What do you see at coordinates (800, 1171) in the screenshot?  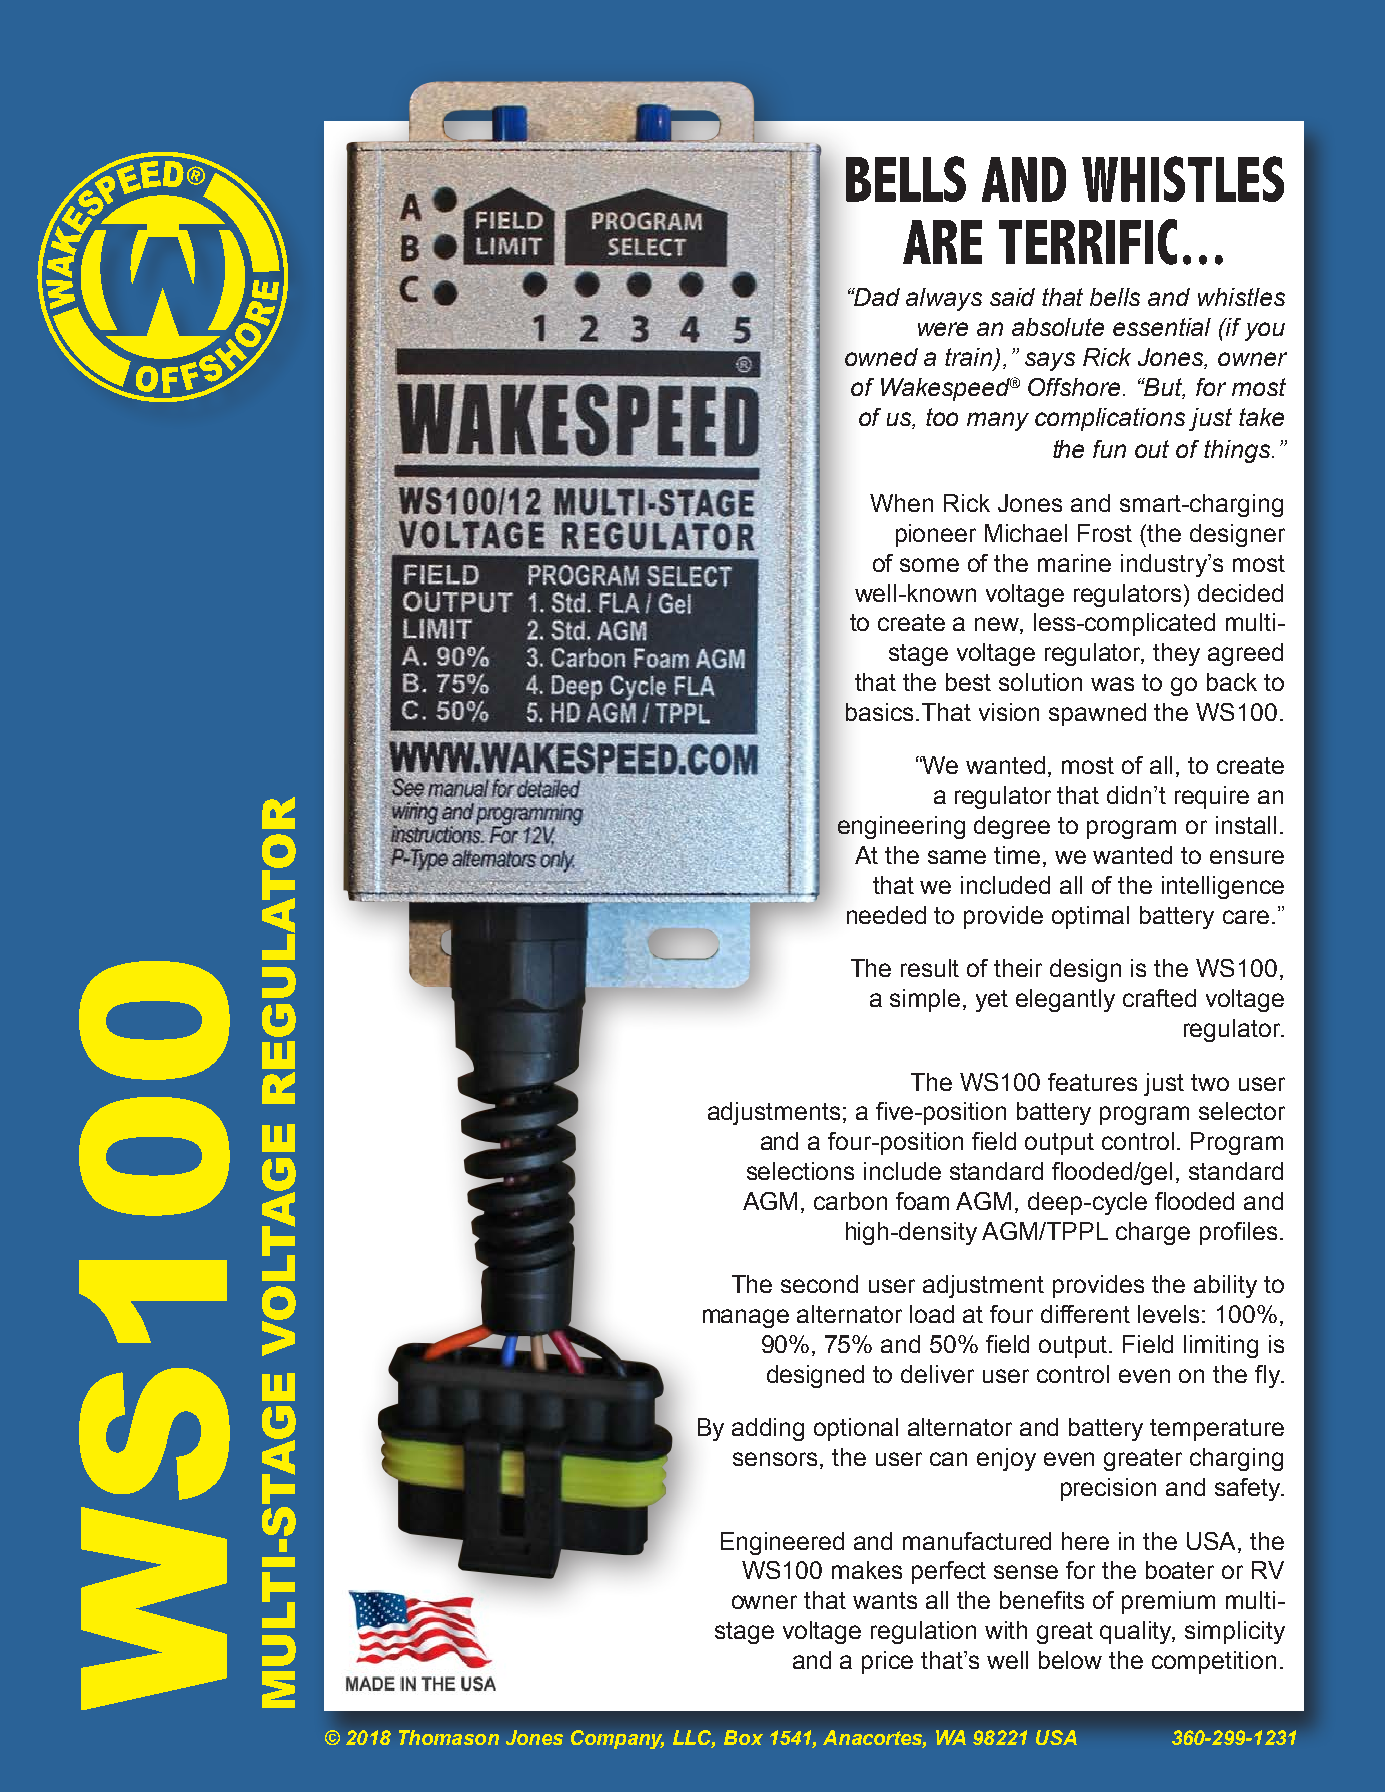 I see `selections` at bounding box center [800, 1171].
